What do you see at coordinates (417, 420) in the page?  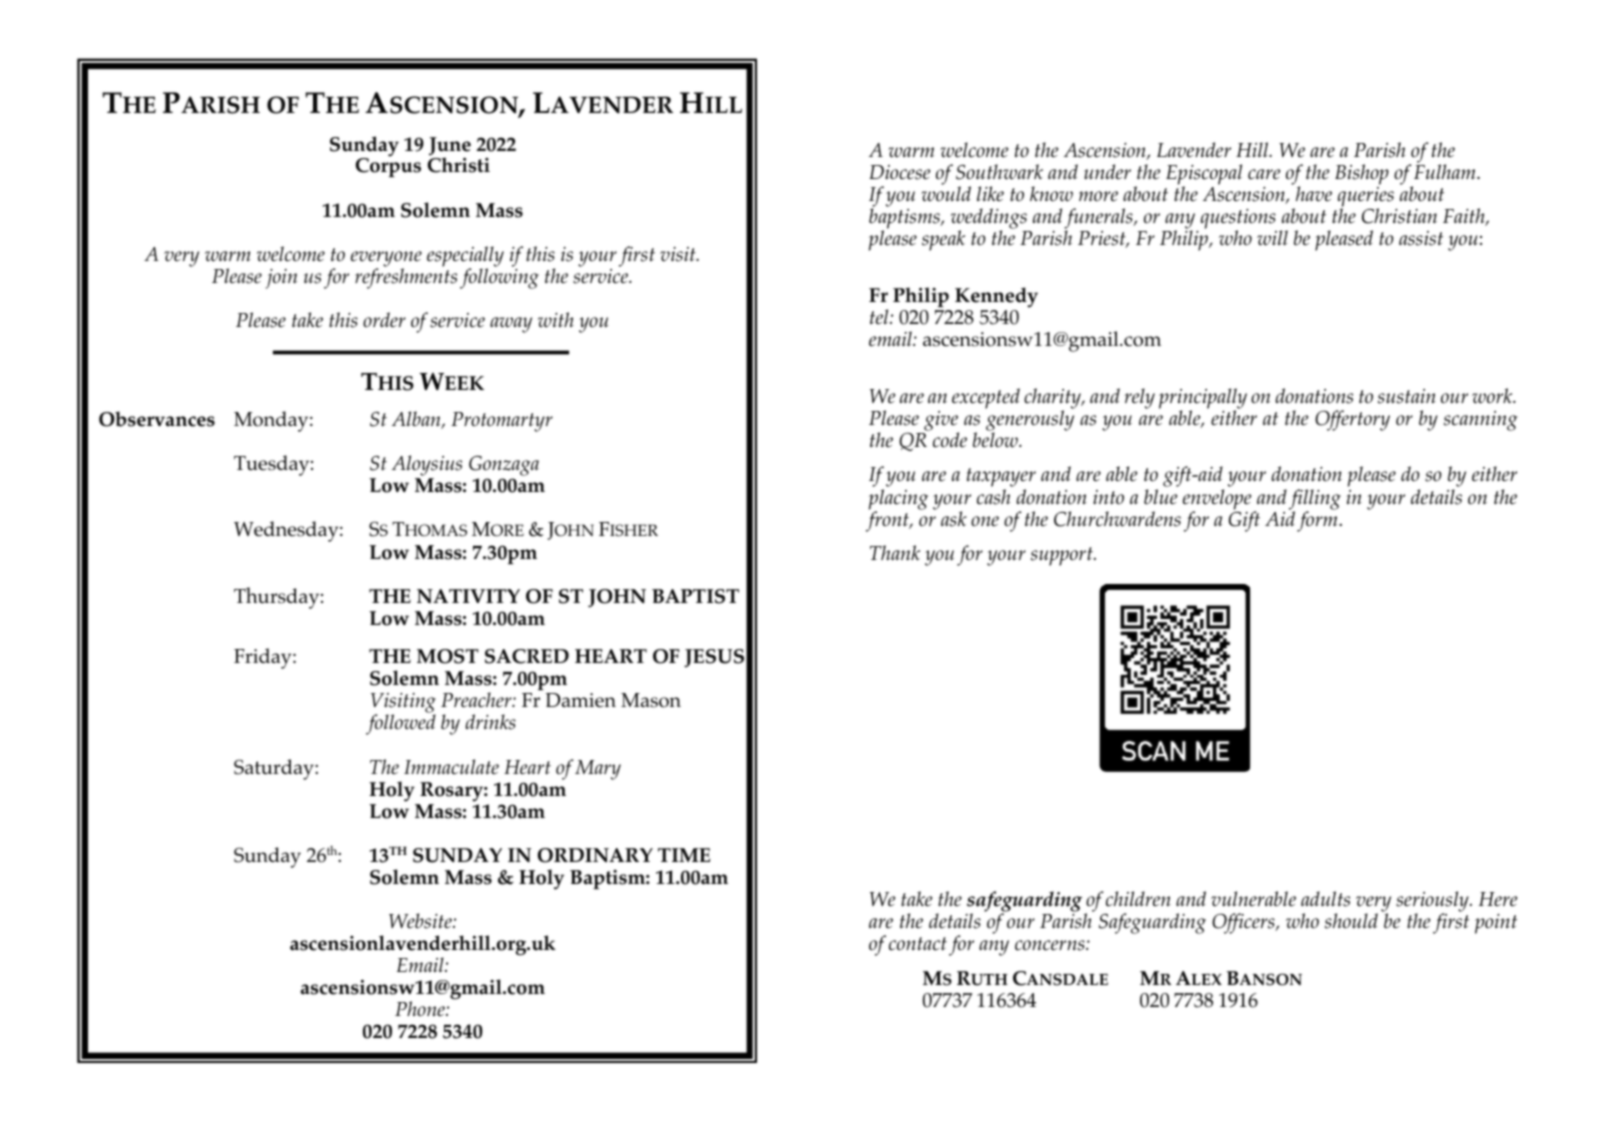 I see `Alban` at bounding box center [417, 420].
